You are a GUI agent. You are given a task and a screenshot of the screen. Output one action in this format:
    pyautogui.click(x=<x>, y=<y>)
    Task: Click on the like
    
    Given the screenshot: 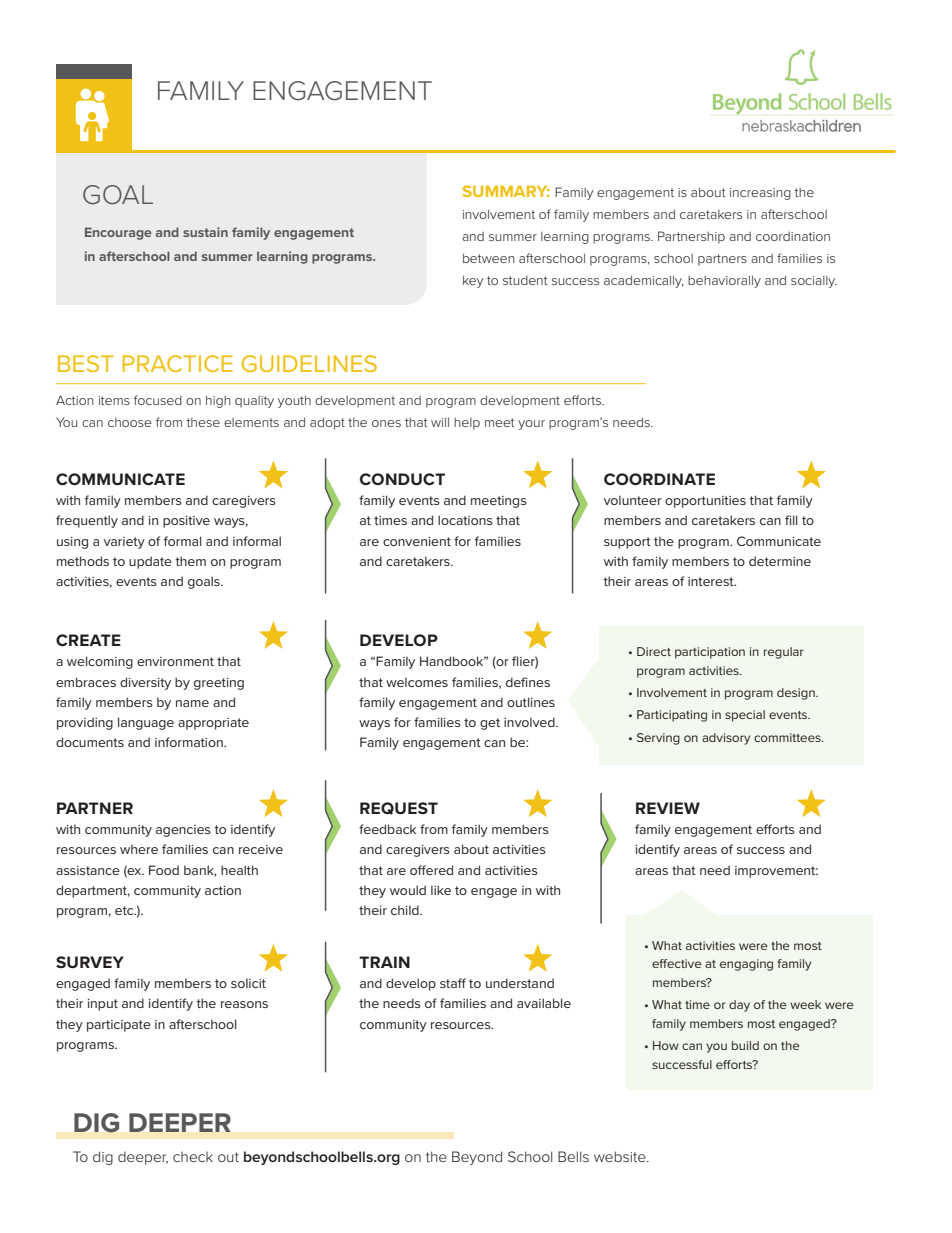 What is the action you would take?
    pyautogui.click(x=441, y=890)
